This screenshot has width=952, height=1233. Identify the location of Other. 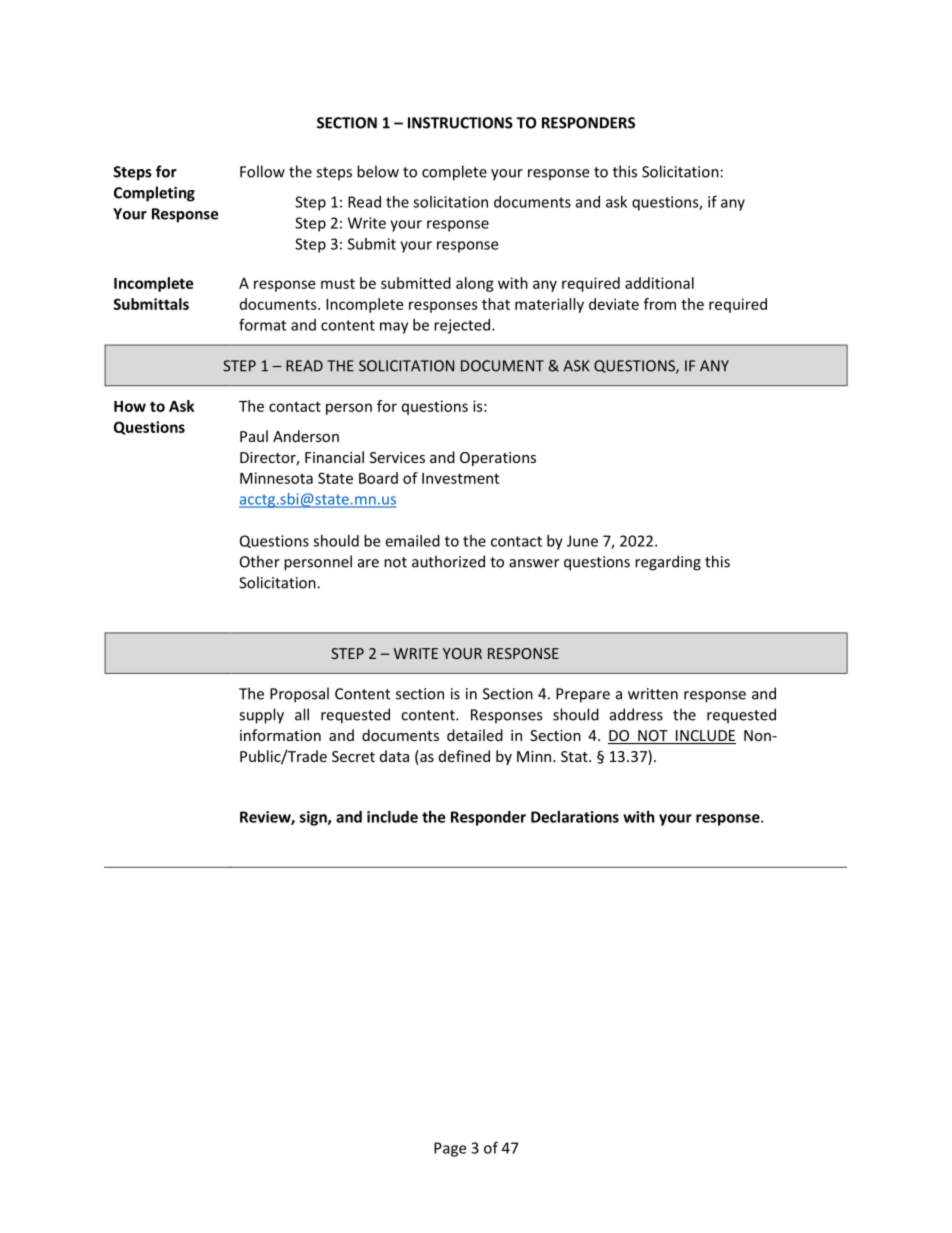
(260, 561).
